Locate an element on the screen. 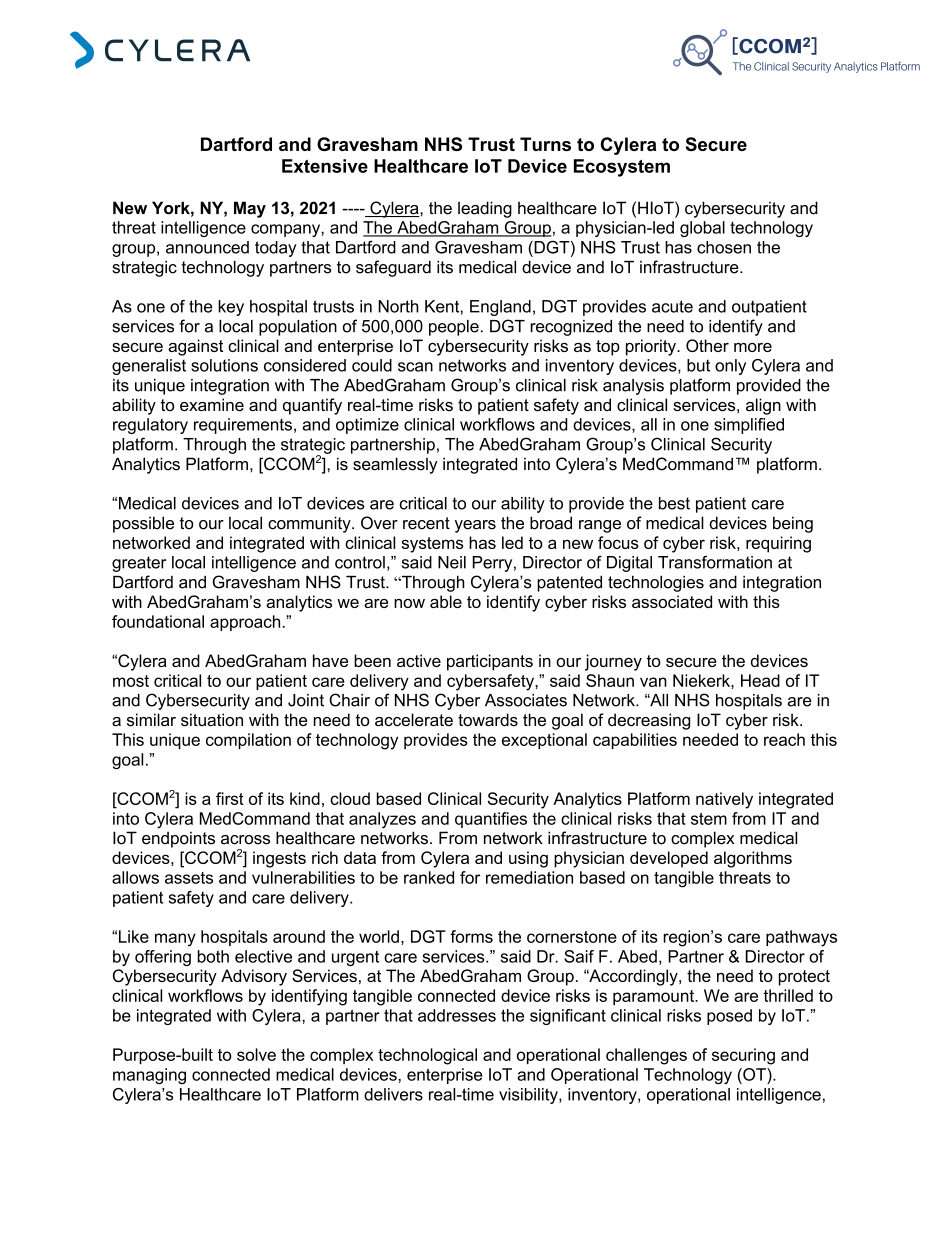  towards is located at coordinates (488, 719).
